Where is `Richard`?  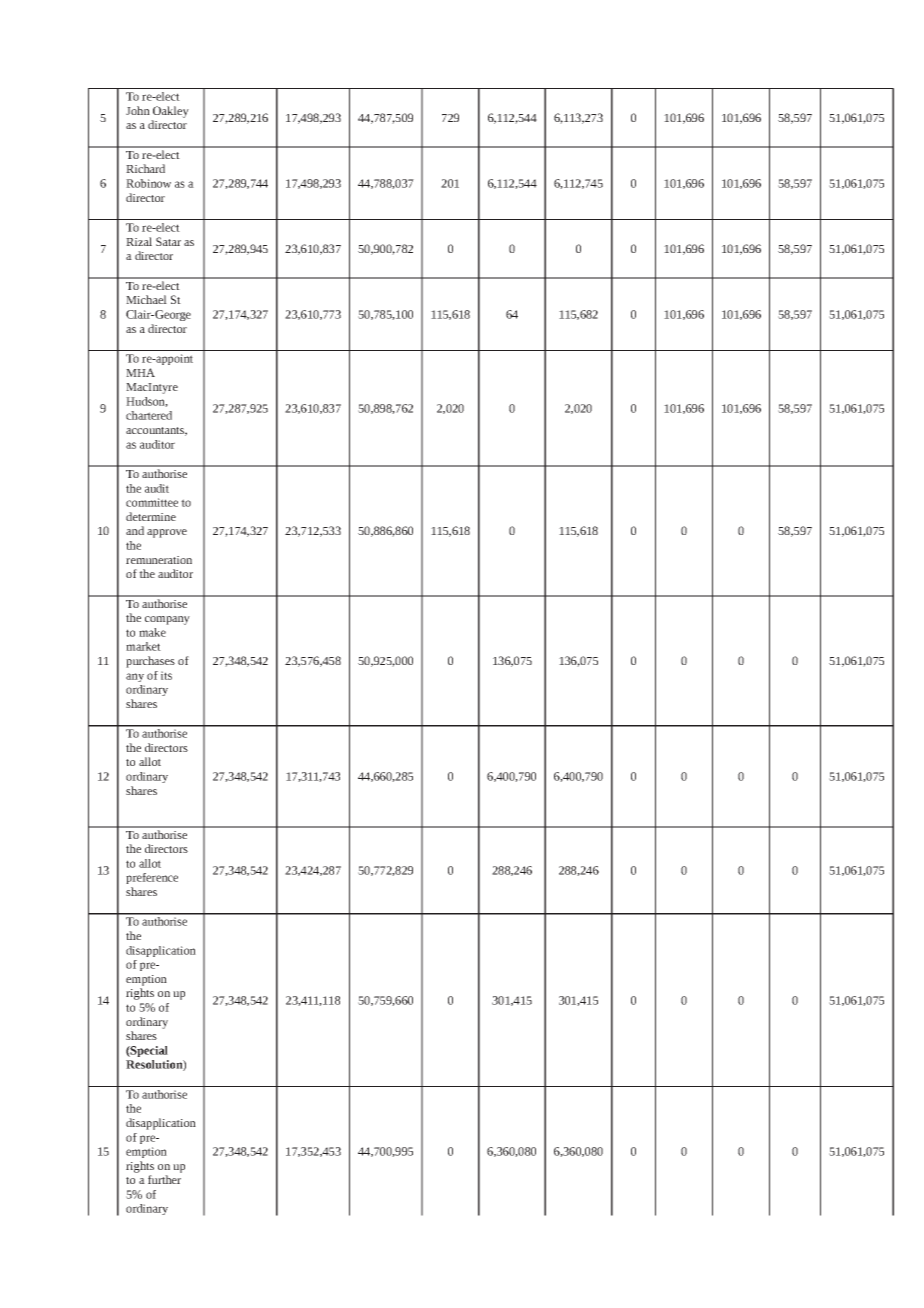
Richard is located at coordinates (145, 168).
